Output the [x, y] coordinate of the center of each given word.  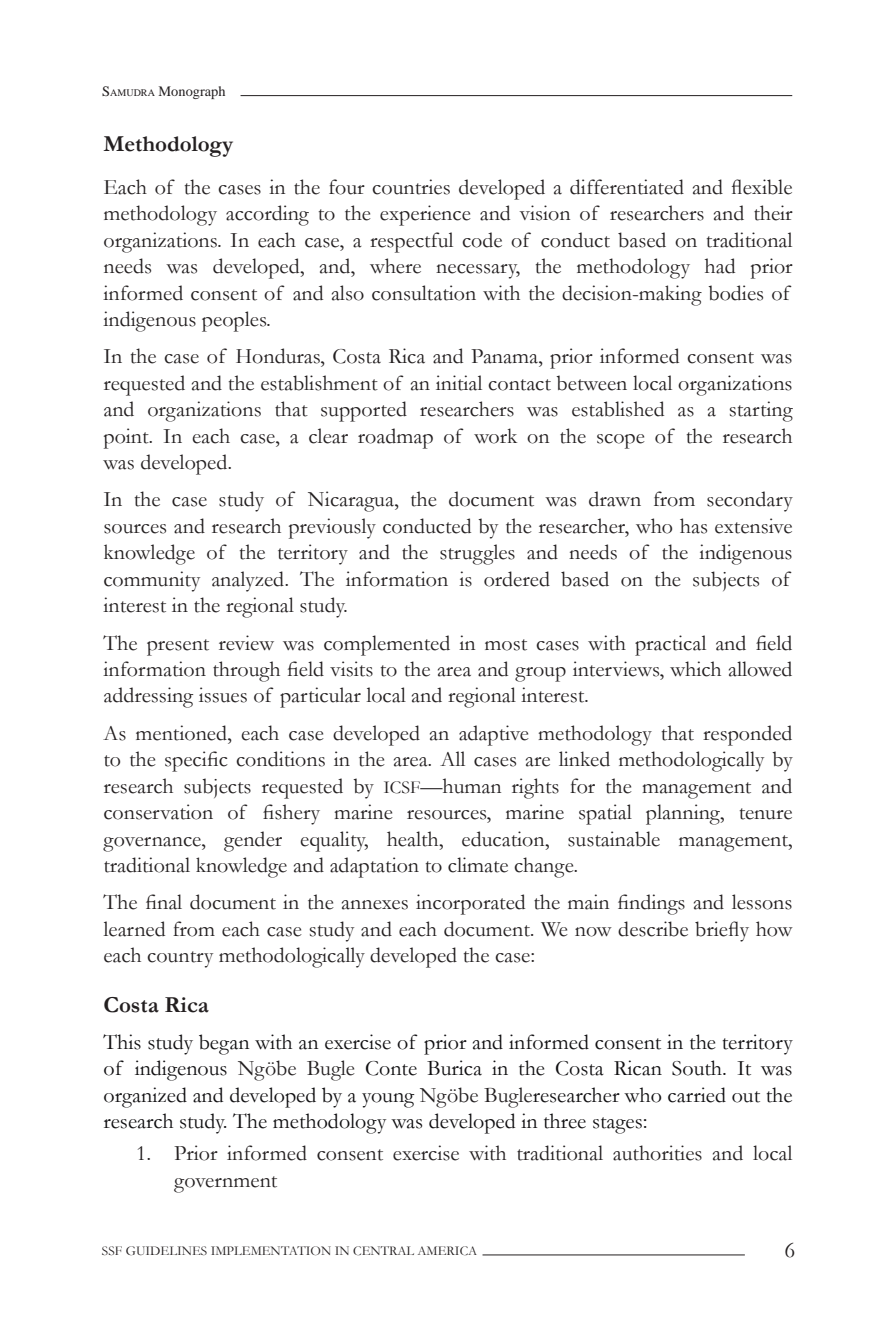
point [127, 438]
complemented [387, 645]
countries [411, 187]
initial [459, 383]
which [695, 669]
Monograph [192, 92]
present [178, 647]
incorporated [470, 904]
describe [653, 929]
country [180, 959]
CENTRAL [383, 1251]
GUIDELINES [166, 1250]
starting [761, 411]
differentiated [627, 187]
